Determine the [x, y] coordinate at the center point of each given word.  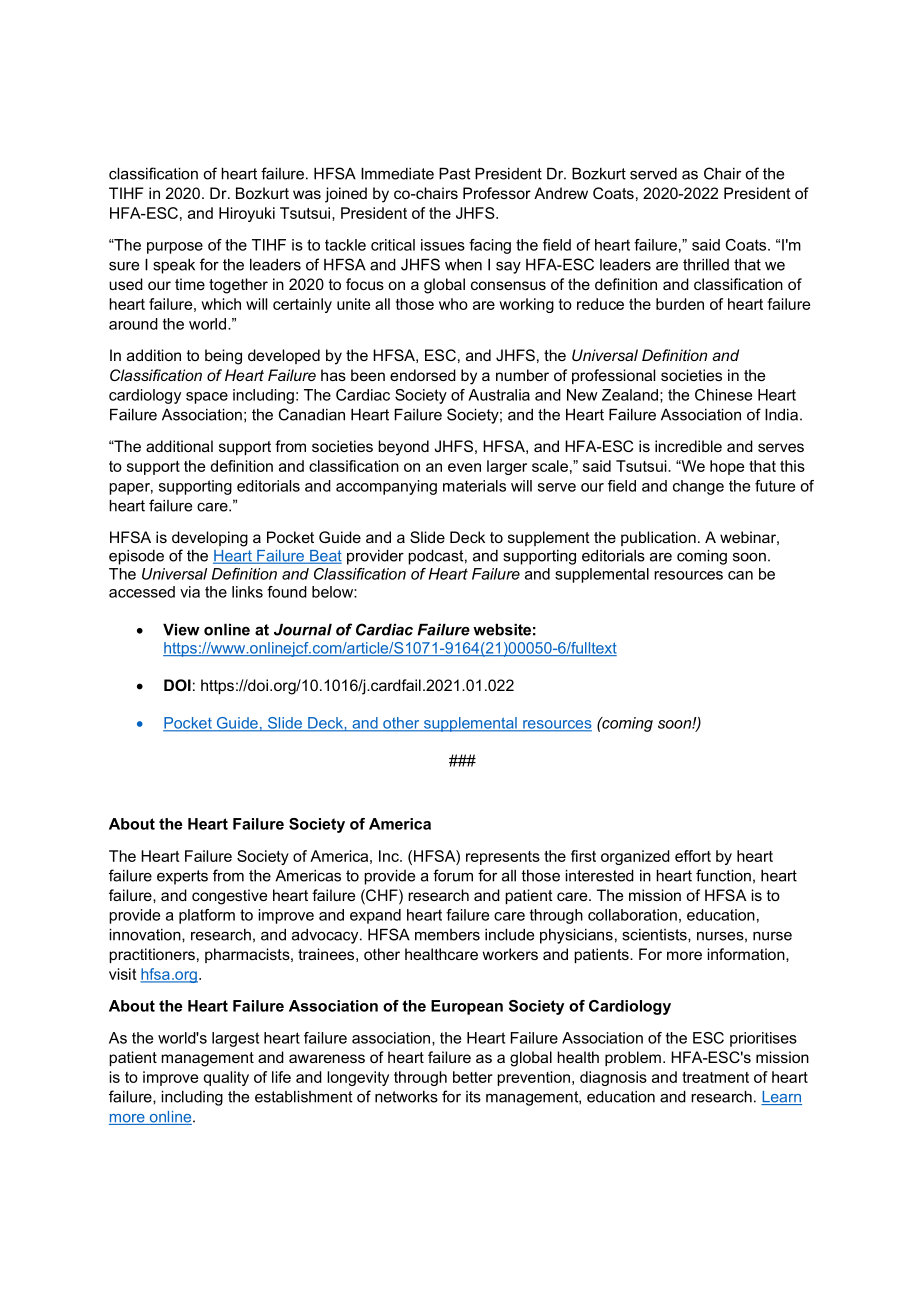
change [698, 487]
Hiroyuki [247, 214]
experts [182, 877]
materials [474, 486]
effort [693, 856]
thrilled [706, 265]
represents [503, 858]
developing [210, 539]
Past [454, 174]
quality [226, 1078]
